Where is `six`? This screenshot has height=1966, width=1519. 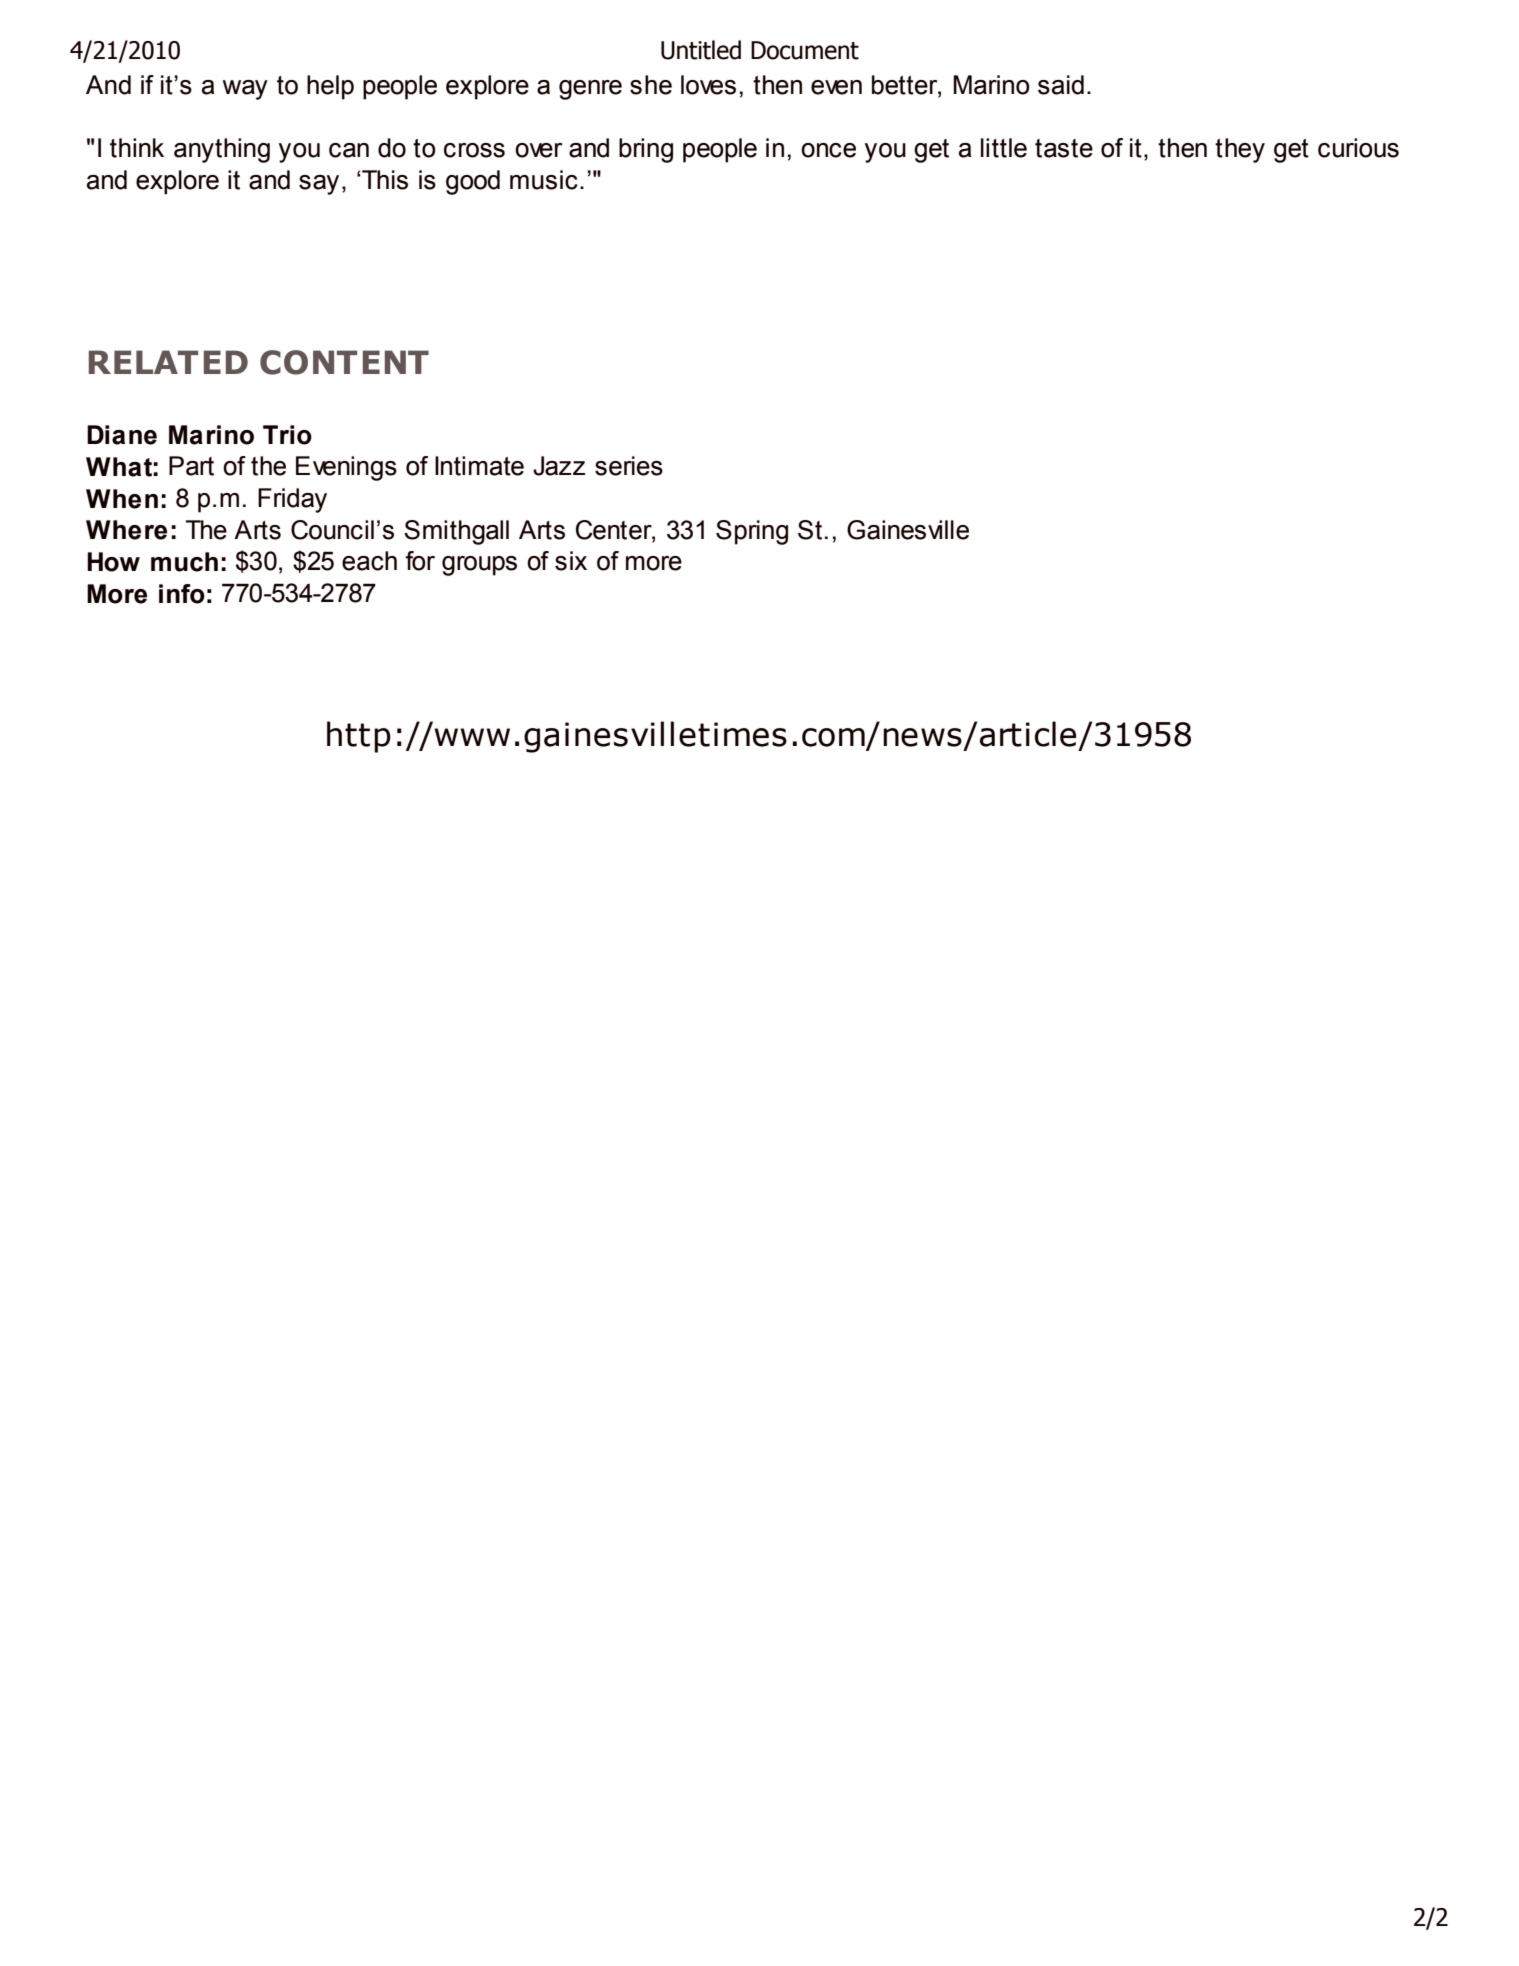 six is located at coordinates (571, 561).
